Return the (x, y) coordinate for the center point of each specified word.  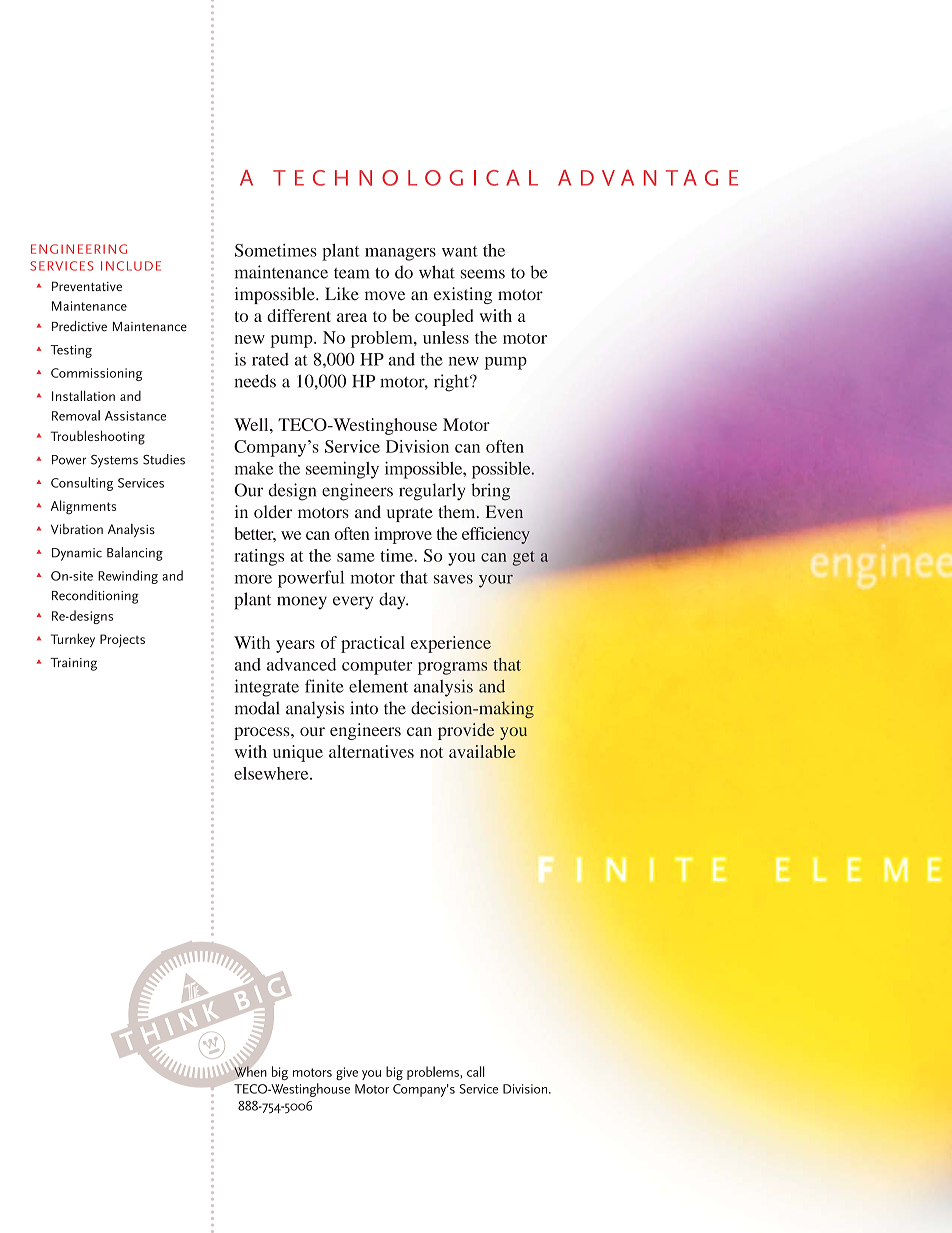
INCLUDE (131, 266)
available (482, 751)
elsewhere (272, 773)
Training (73, 664)
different (299, 315)
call (476, 1071)
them (458, 511)
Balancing (135, 554)
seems (483, 274)
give (347, 1073)
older (273, 511)
